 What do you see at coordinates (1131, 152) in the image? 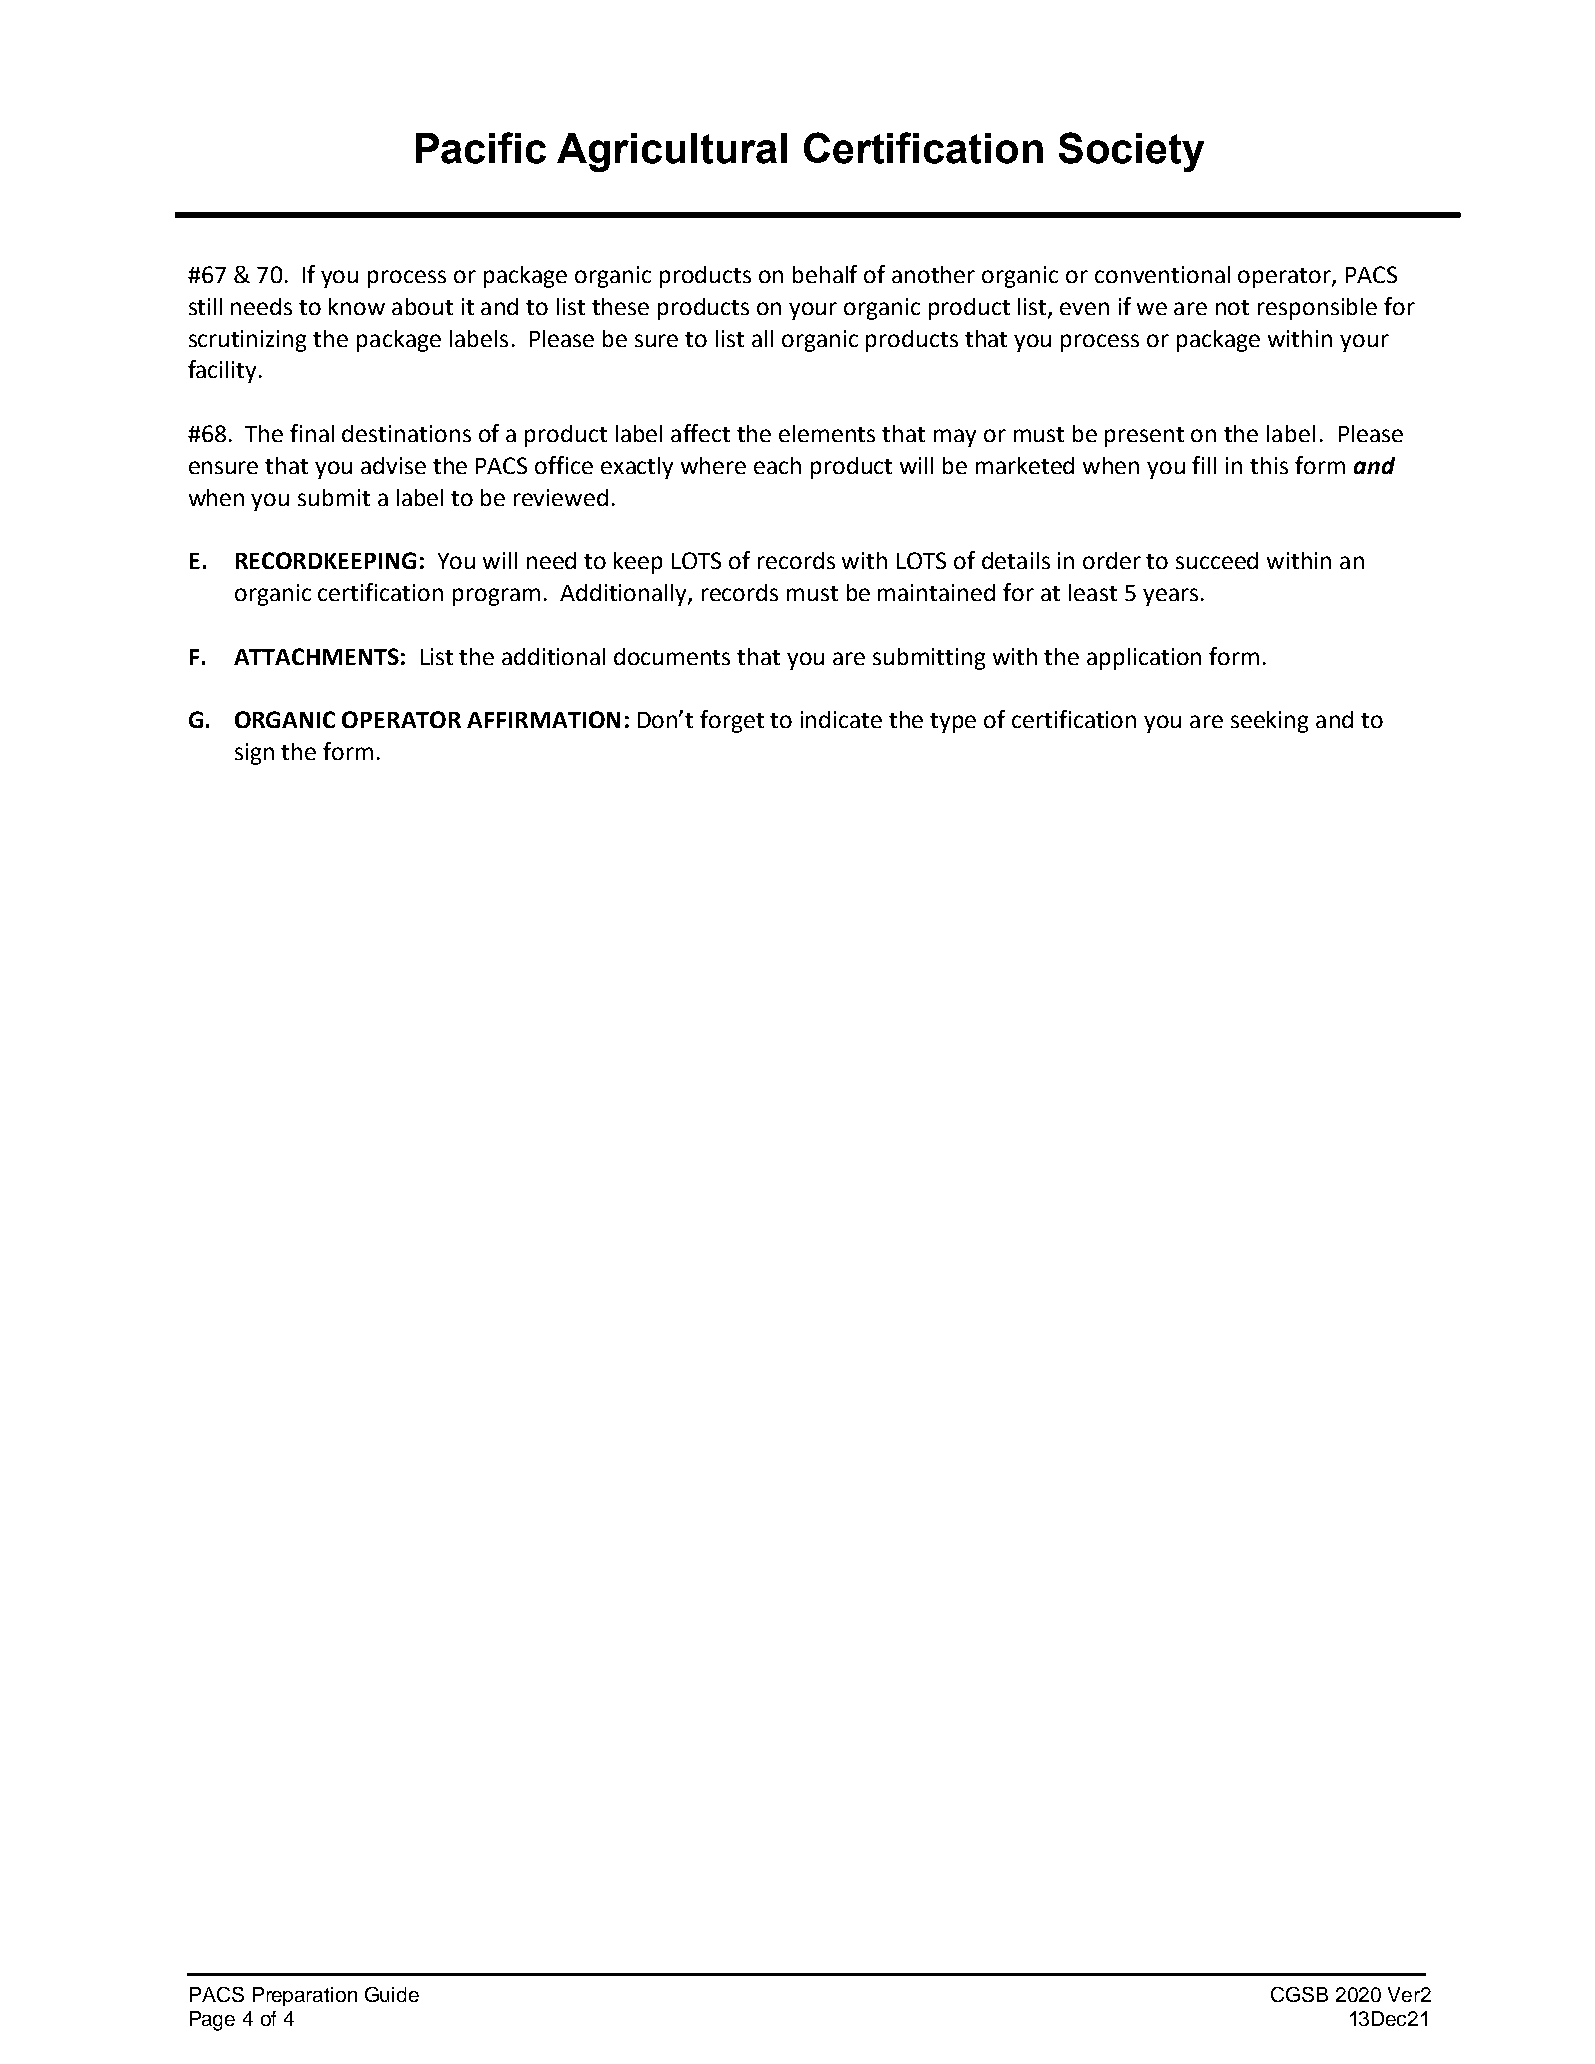
I see `Society` at bounding box center [1131, 152].
